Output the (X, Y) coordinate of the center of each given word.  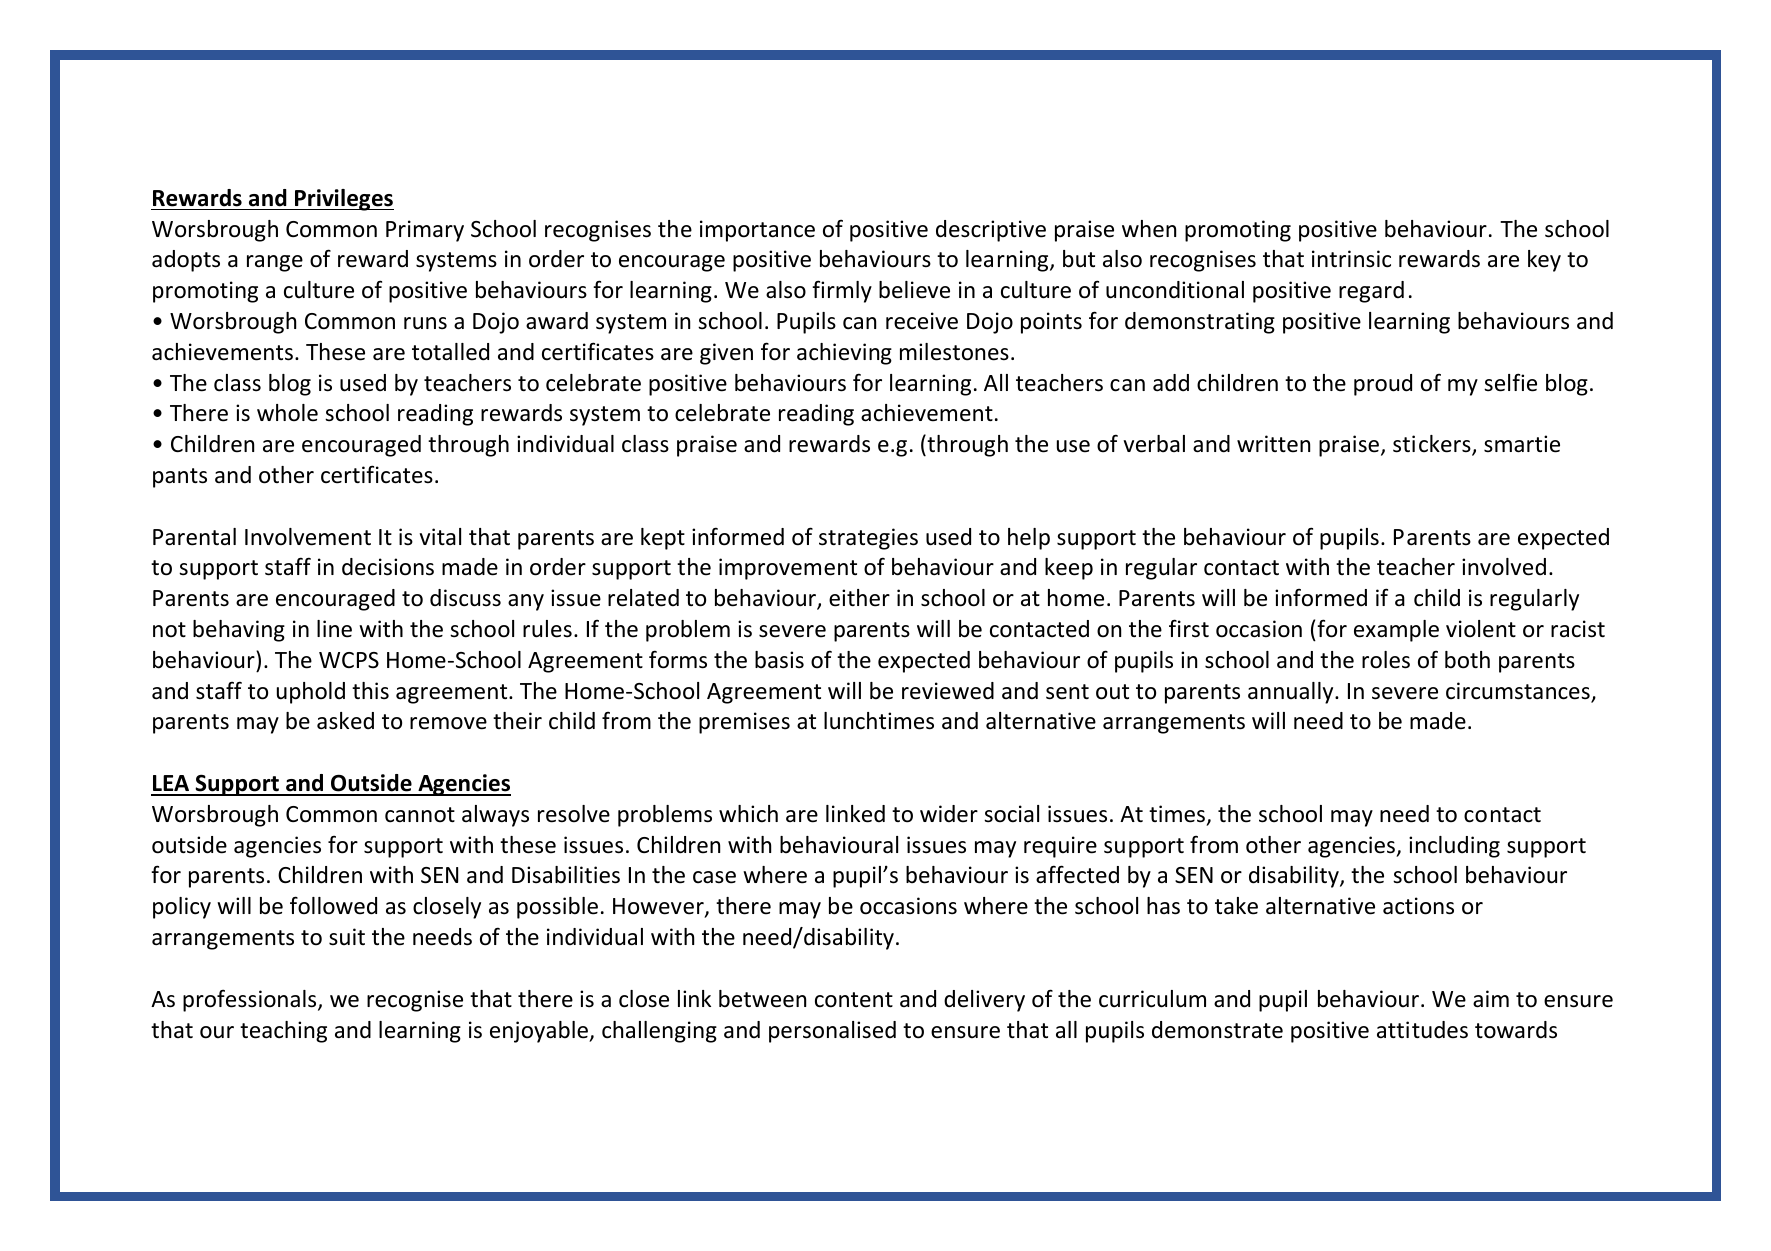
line (334, 629)
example (1396, 631)
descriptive (991, 231)
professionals (251, 1000)
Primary (425, 231)
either (859, 598)
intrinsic (1351, 259)
